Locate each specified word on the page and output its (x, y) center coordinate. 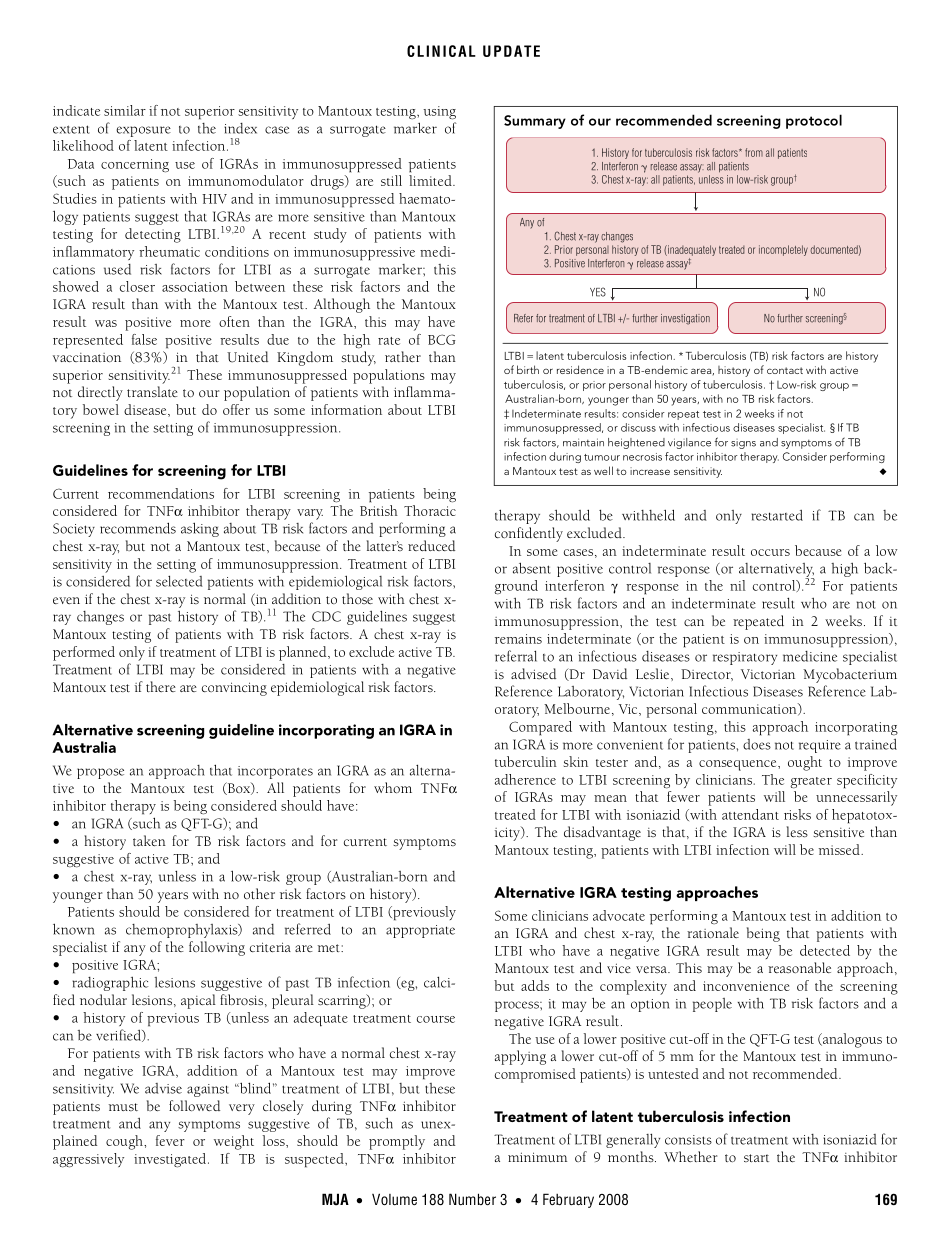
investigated (170, 1160)
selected (179, 581)
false (144, 339)
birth (528, 369)
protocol (814, 121)
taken (149, 840)
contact (785, 370)
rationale (713, 932)
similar (125, 110)
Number (472, 1199)
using (439, 113)
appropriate (420, 931)
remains (518, 639)
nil (738, 585)
